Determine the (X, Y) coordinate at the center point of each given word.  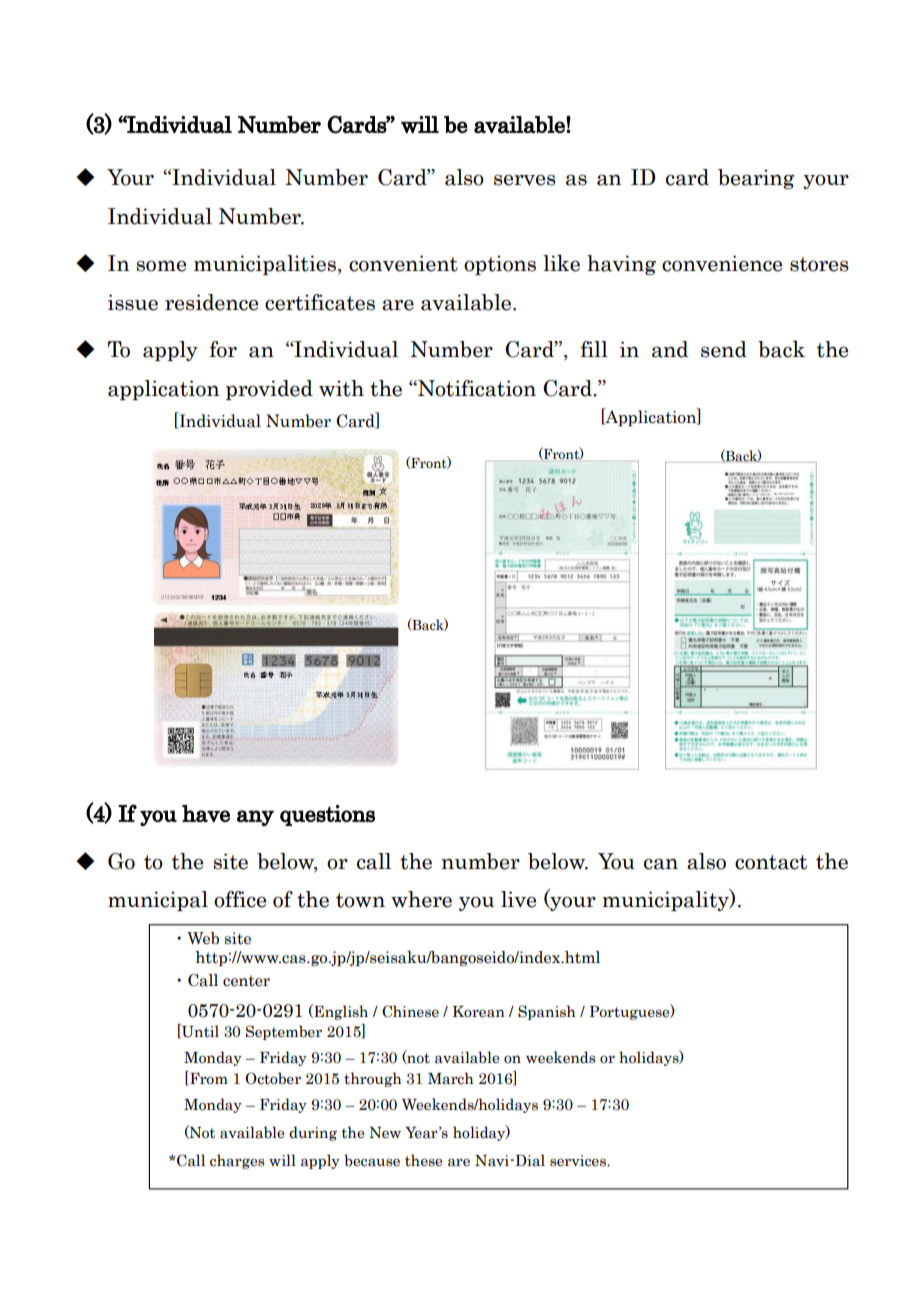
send (724, 349)
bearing (756, 179)
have (206, 813)
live (518, 899)
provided (269, 390)
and (670, 349)
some (161, 266)
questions (327, 815)
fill (594, 349)
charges (237, 1161)
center (246, 981)
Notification (476, 388)
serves (525, 180)
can (661, 864)
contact (771, 862)
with (341, 388)
